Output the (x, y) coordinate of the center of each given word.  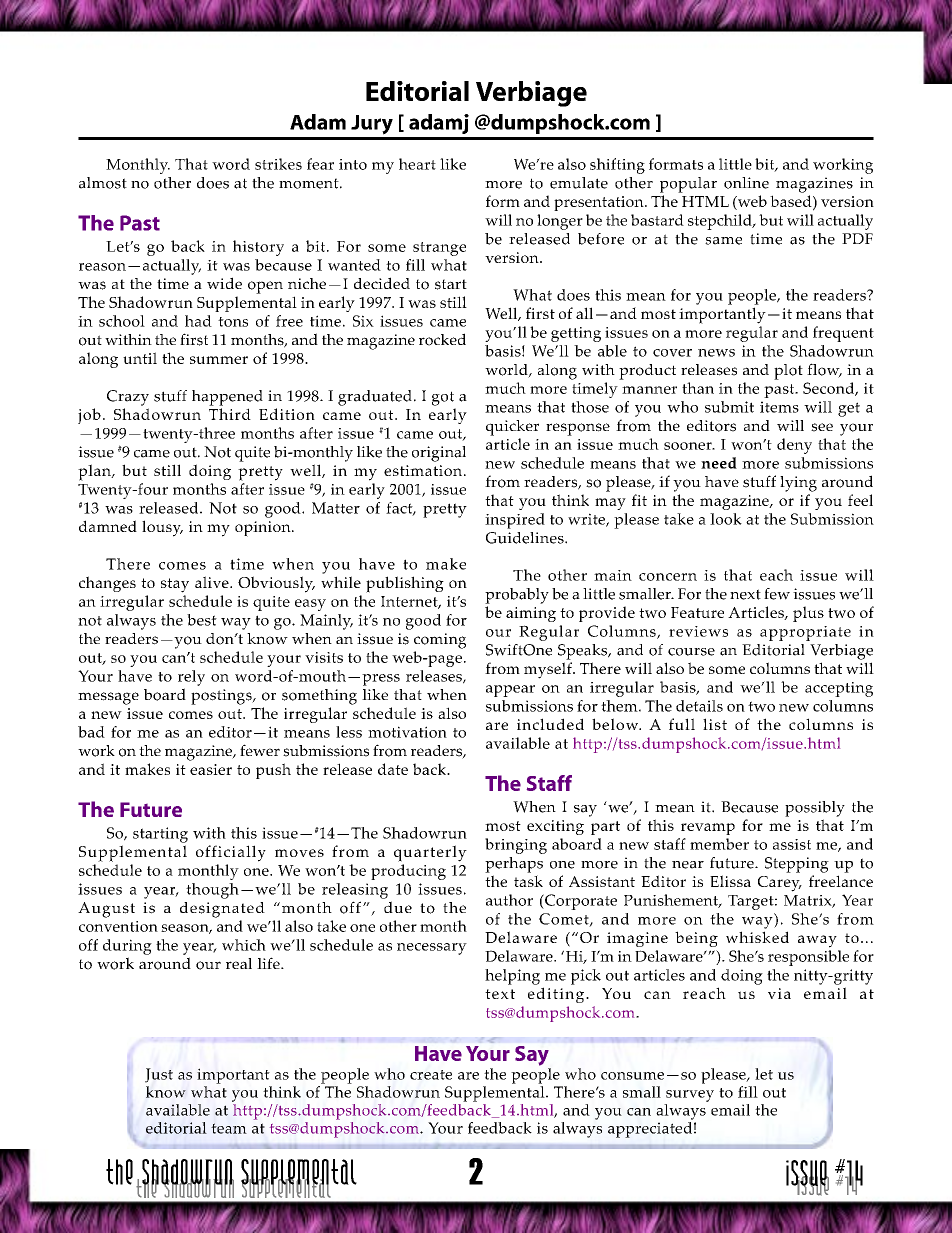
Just (159, 1075)
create (431, 1075)
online (746, 183)
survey (690, 1096)
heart (417, 164)
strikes (278, 164)
